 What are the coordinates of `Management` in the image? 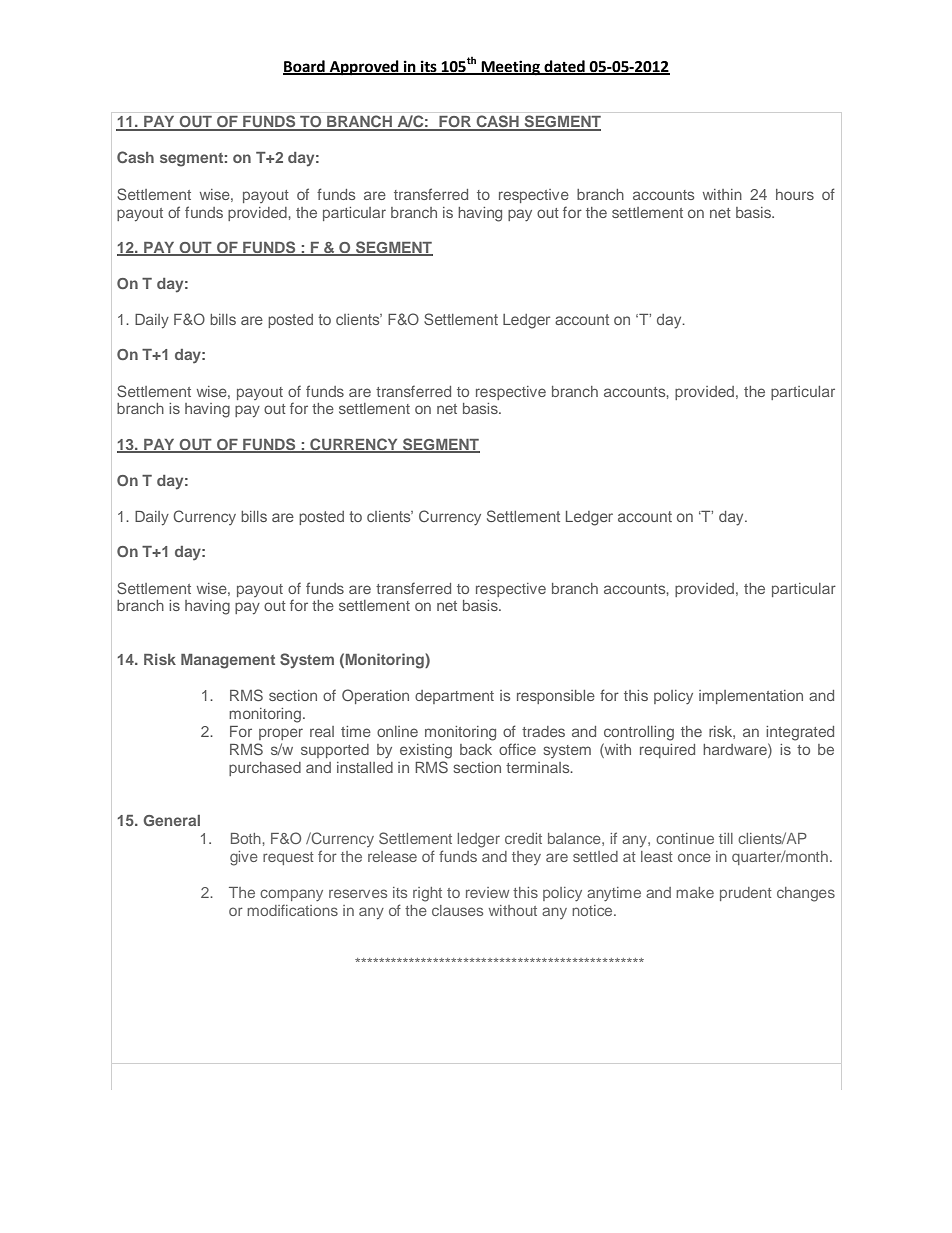 It's located at (228, 661).
